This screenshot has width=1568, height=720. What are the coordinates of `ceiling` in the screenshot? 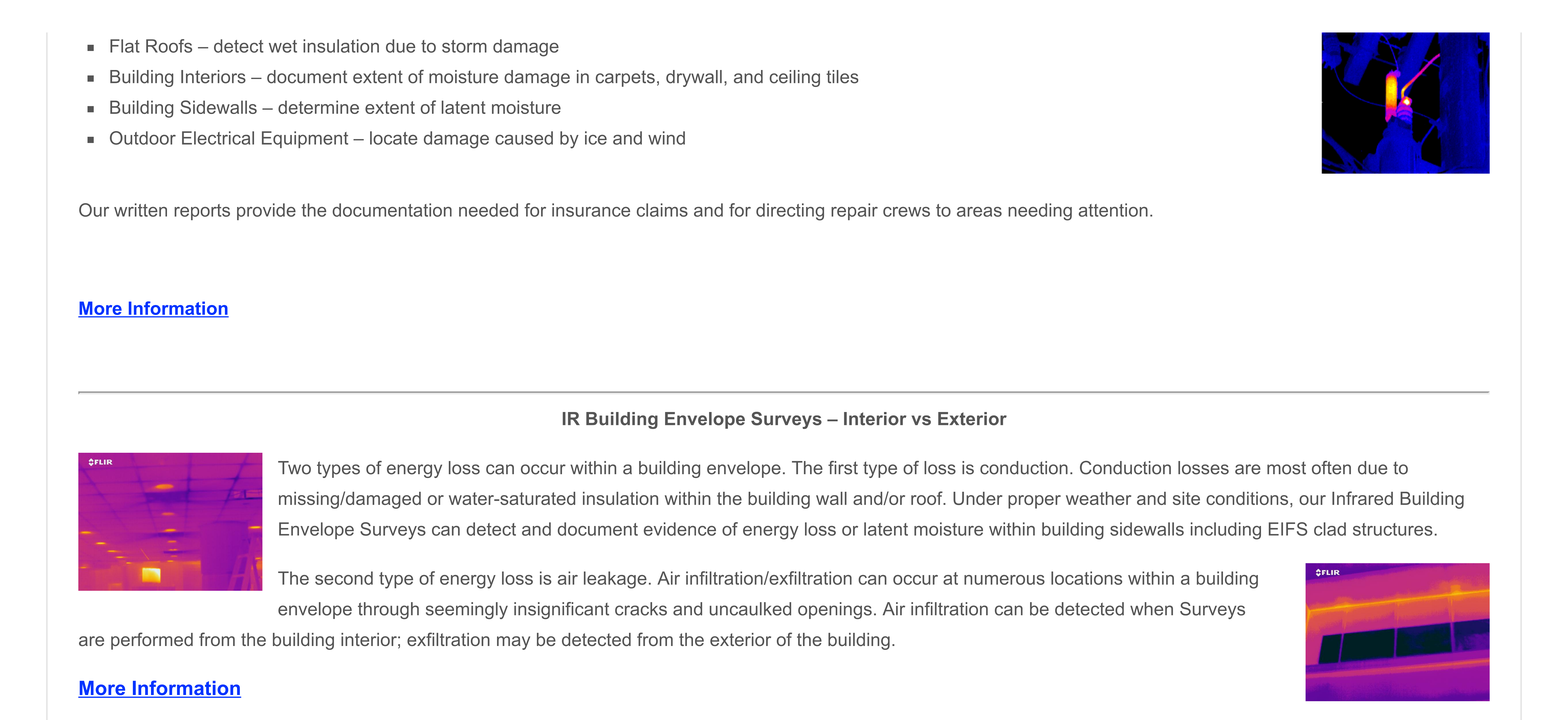 It's located at (795, 78).
